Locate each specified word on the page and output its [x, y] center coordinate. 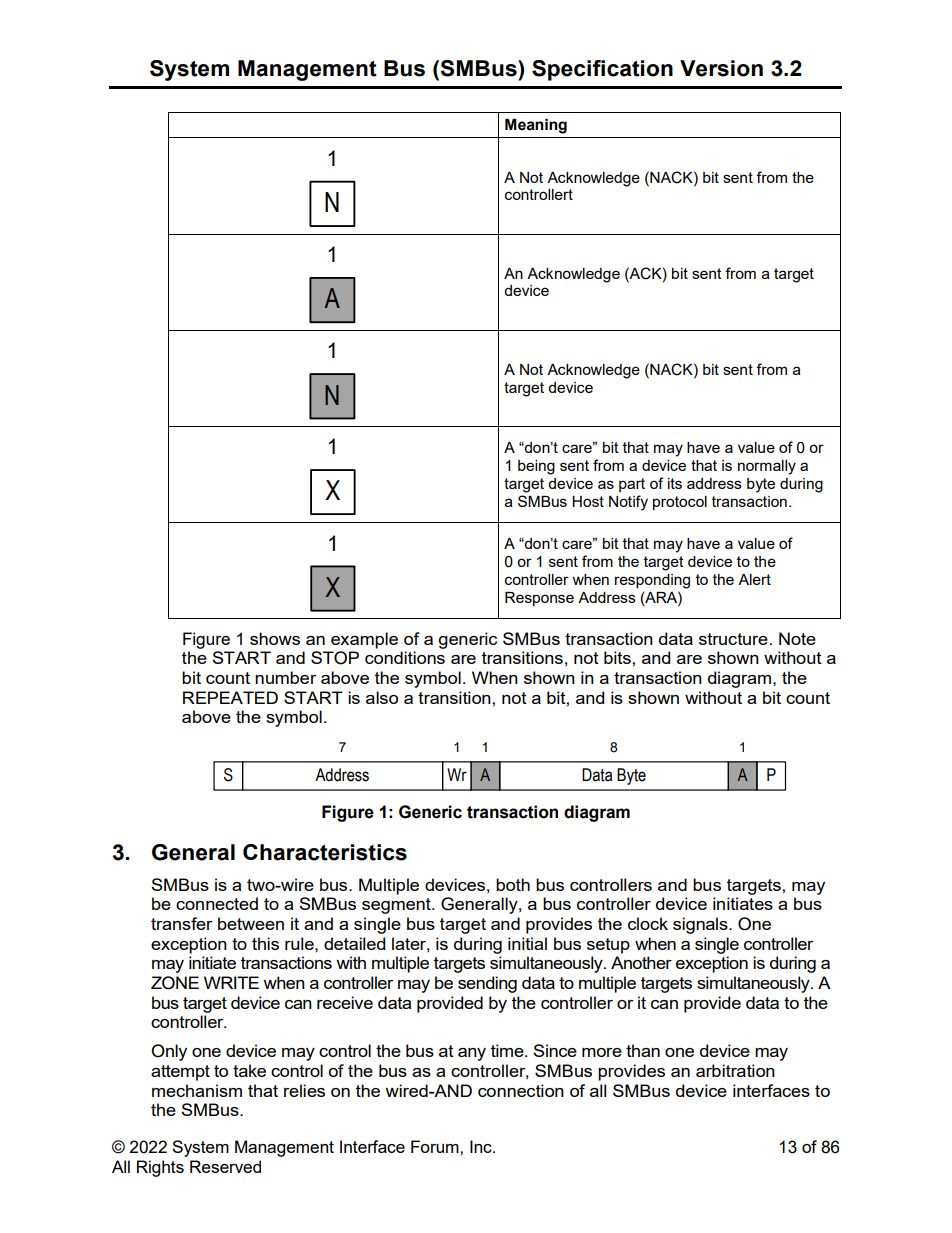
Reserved [225, 1166]
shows [275, 638]
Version [721, 68]
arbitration [735, 1070]
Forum [436, 1146]
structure [733, 639]
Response [539, 599]
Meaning [536, 126]
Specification [602, 70]
